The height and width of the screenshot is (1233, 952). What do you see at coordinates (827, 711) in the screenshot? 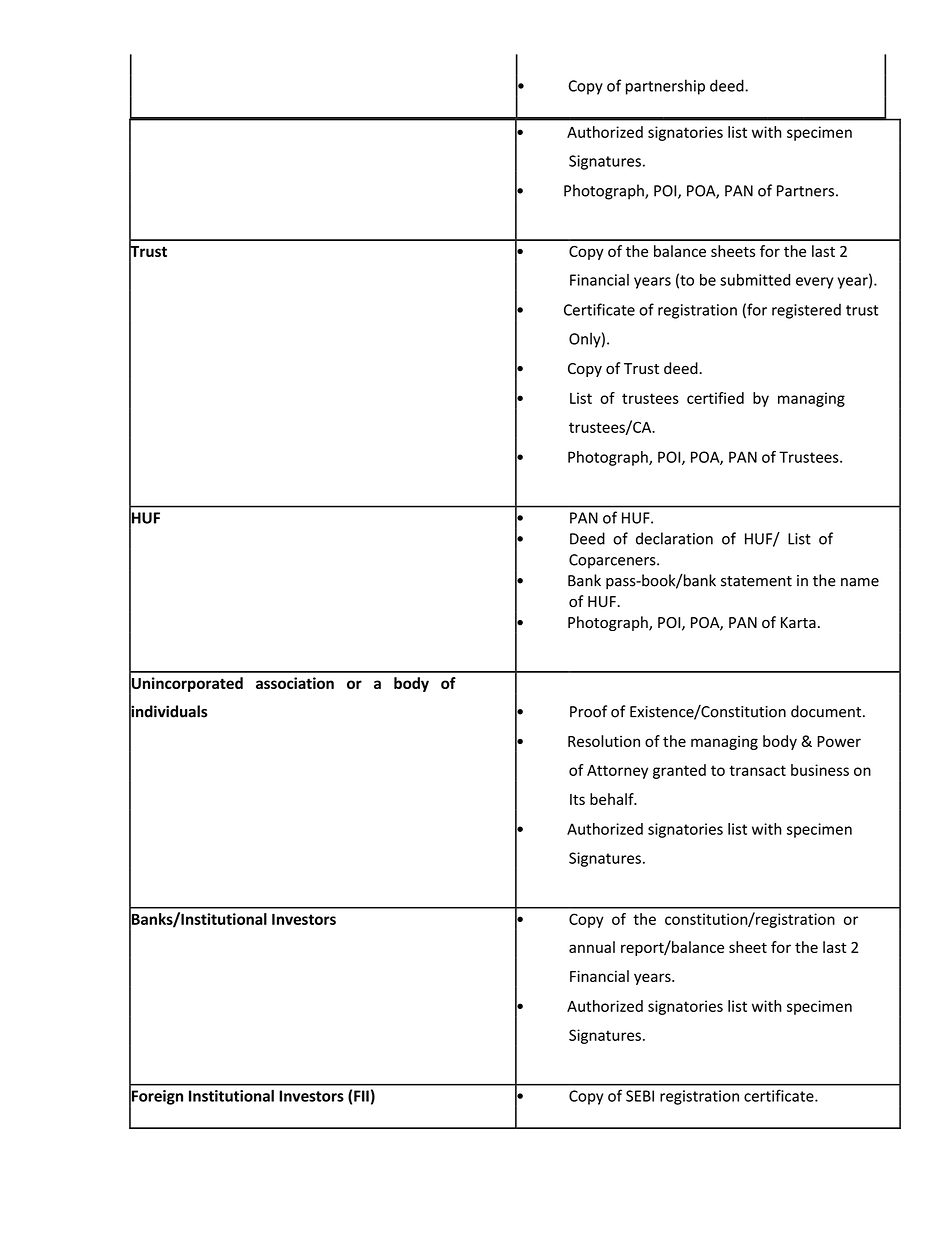
I see `document` at bounding box center [827, 711].
